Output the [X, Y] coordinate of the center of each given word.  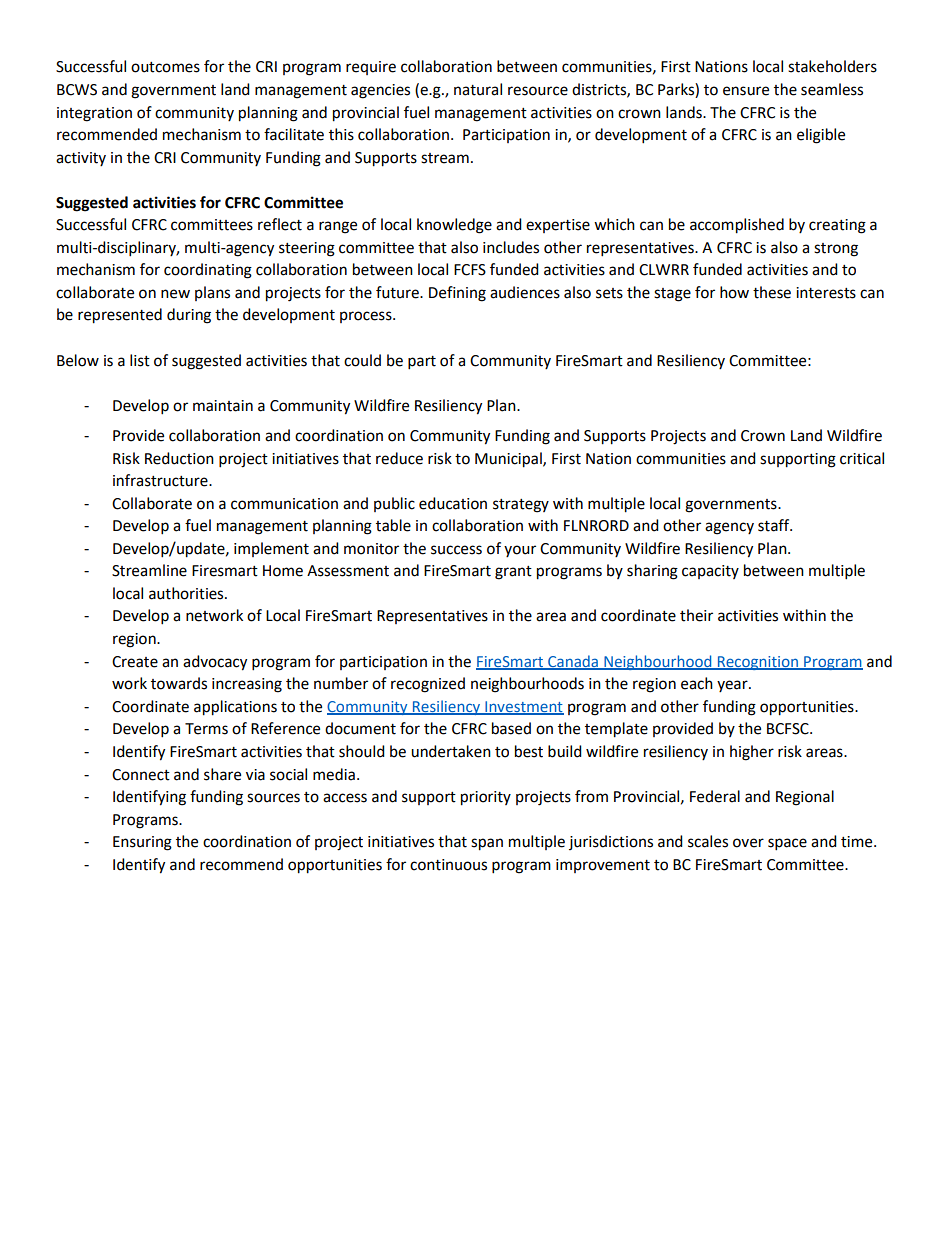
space [787, 844]
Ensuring [142, 843]
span [487, 844]
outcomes [165, 67]
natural [478, 89]
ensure [746, 91]
